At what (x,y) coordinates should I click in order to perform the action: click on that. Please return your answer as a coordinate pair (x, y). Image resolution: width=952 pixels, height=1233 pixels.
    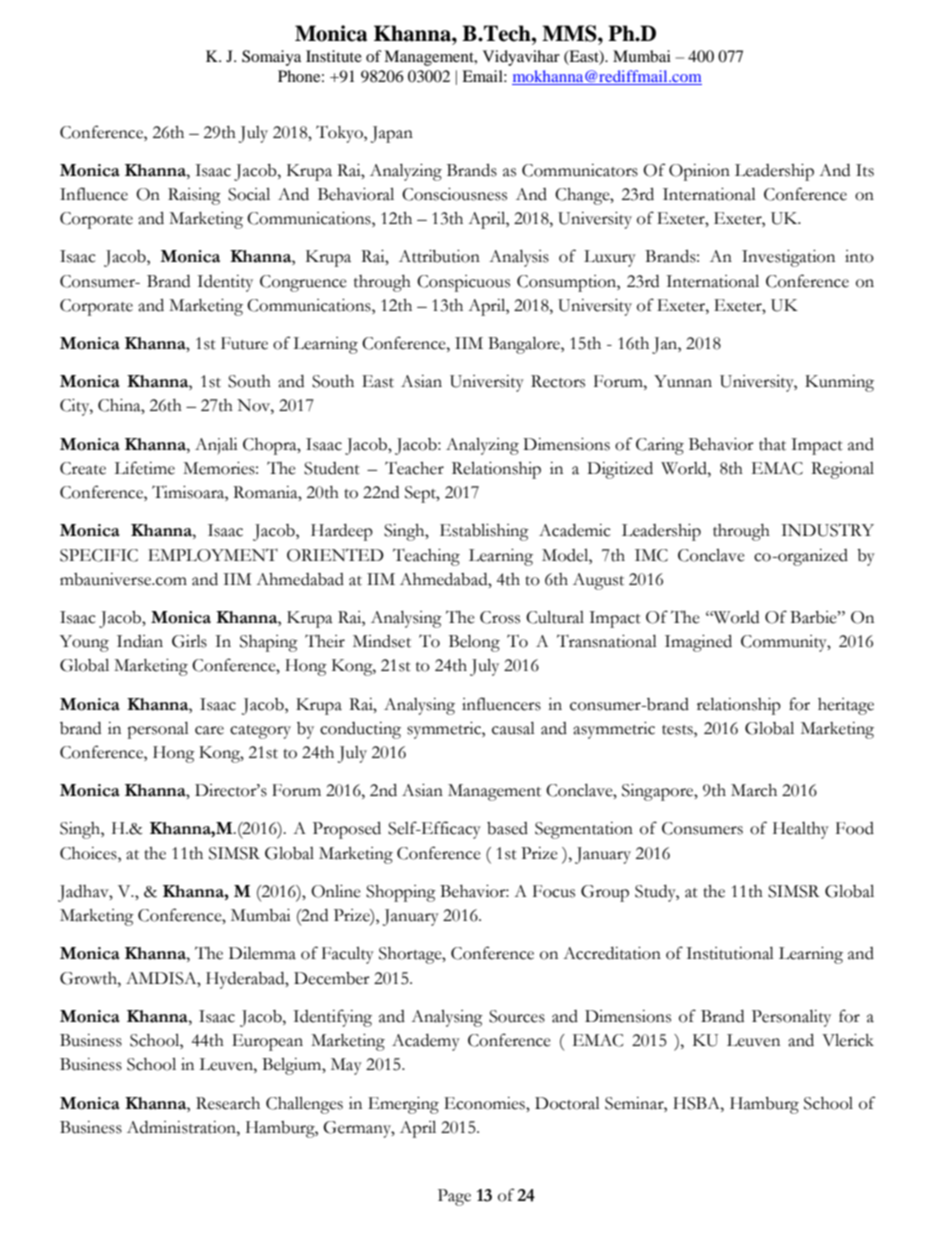
    Looking at the image, I should click on (772, 444).
